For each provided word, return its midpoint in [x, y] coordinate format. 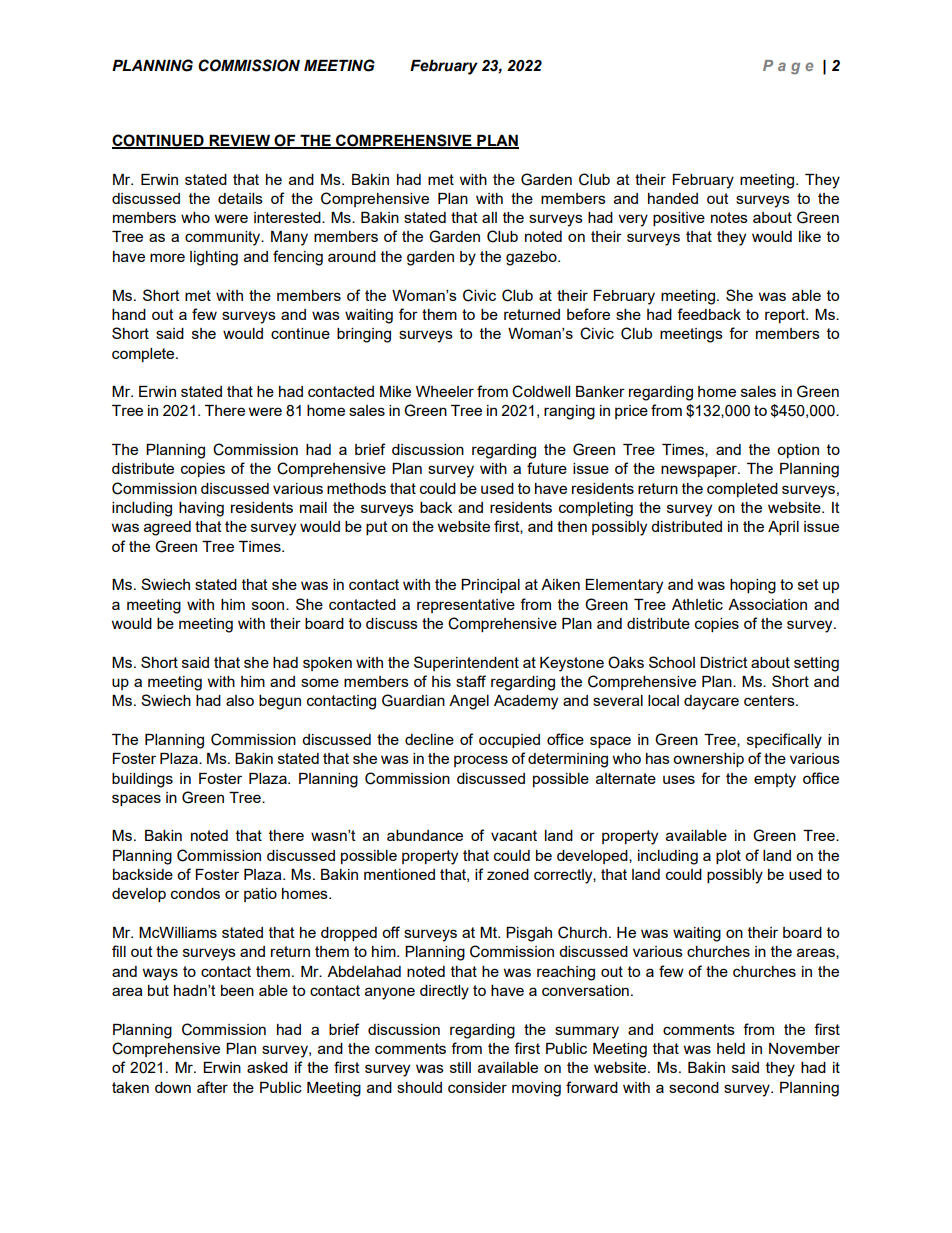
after [212, 1087]
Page [788, 67]
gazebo [532, 258]
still [460, 1067]
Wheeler [445, 391]
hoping [753, 586]
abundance [425, 835]
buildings [142, 780]
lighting [214, 258]
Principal [490, 586]
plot [728, 857]
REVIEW [239, 141]
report [786, 316]
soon [269, 605]
